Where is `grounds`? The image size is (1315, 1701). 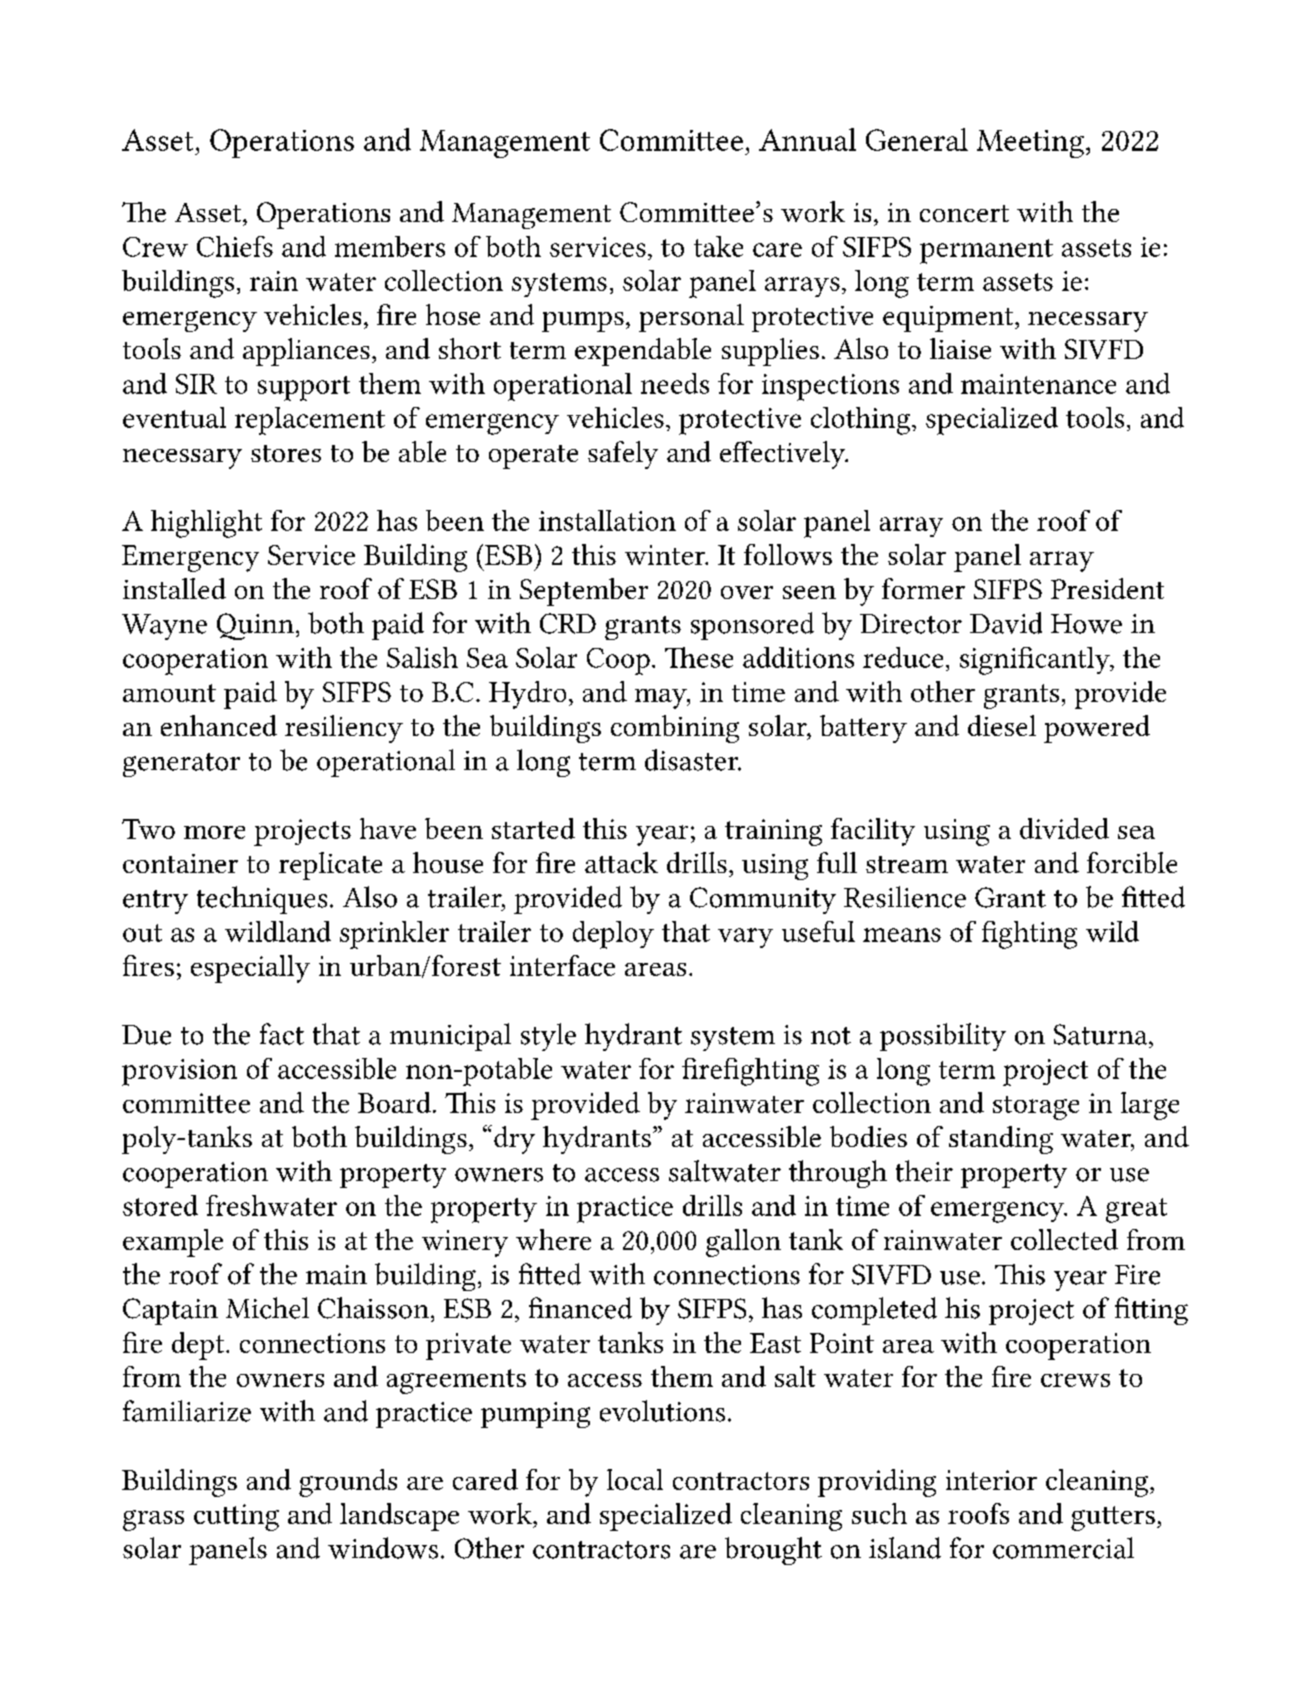
grounds is located at coordinates (348, 1483).
